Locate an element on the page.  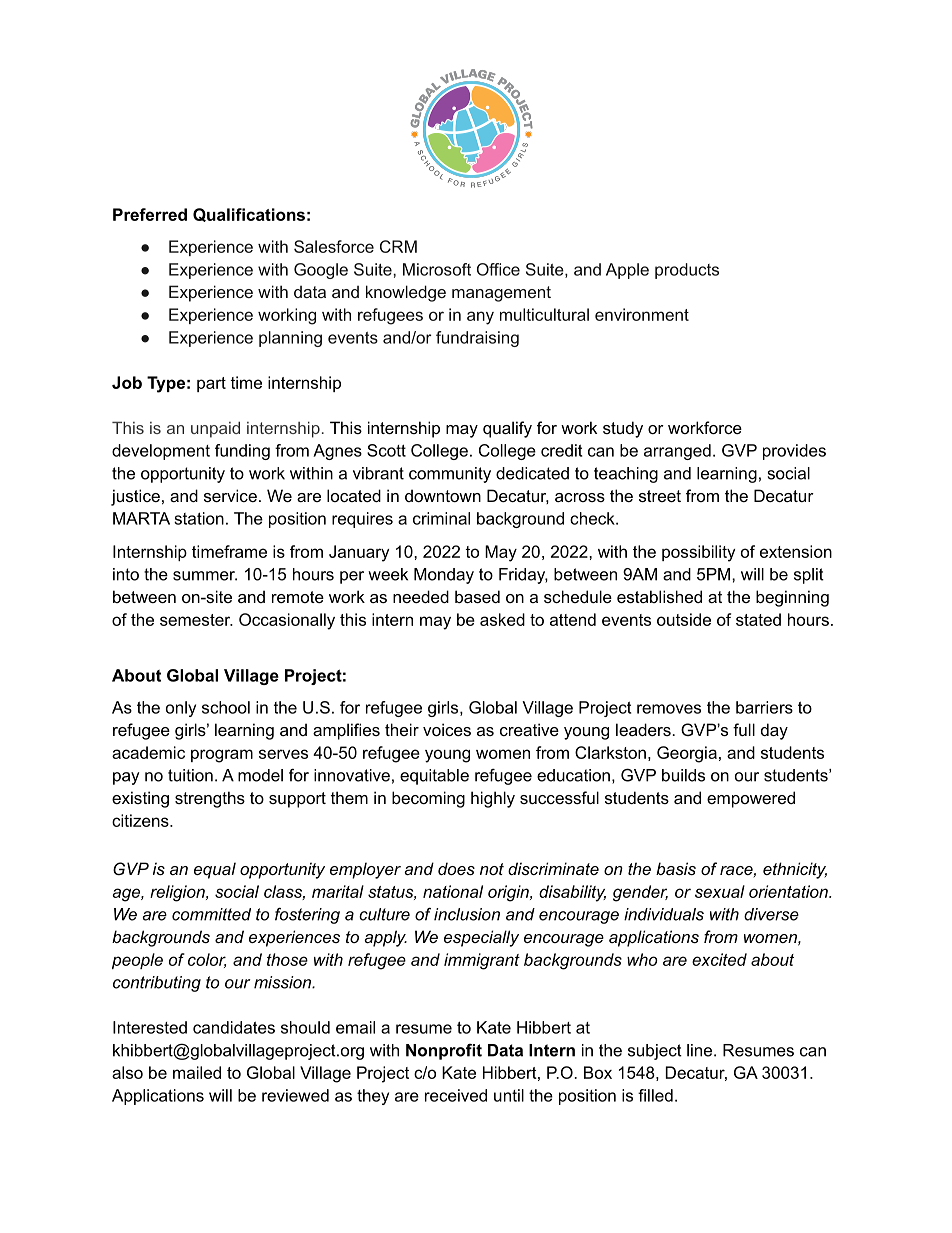
Preferred is located at coordinates (150, 214).
